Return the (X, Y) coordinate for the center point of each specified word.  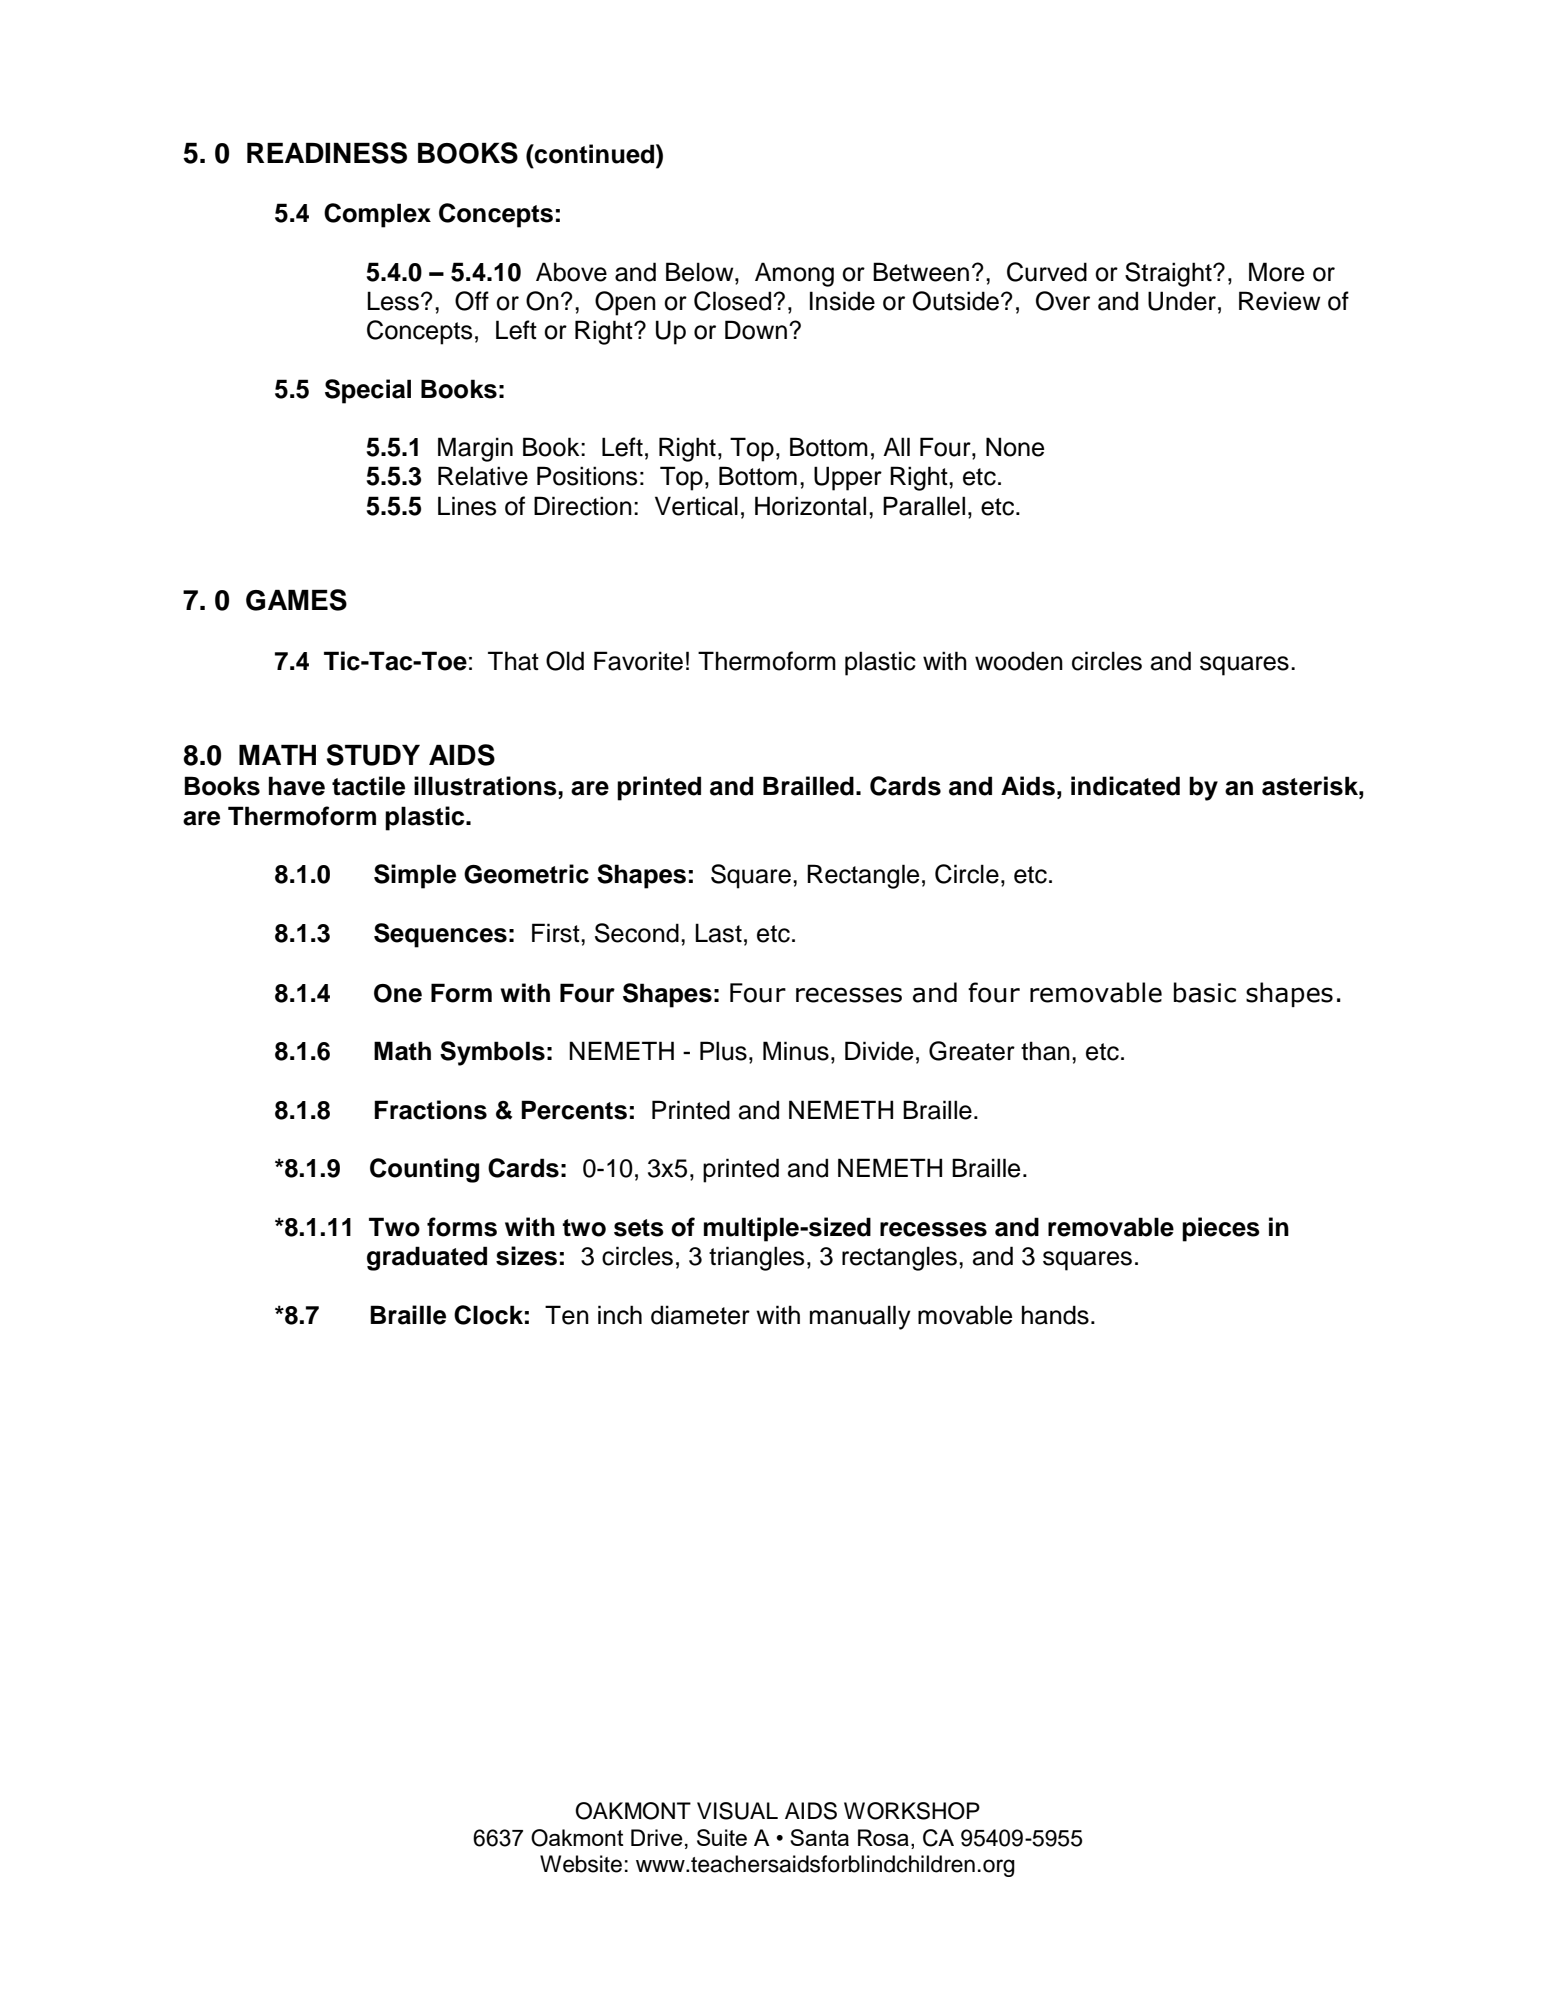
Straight (1169, 274)
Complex (377, 215)
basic (1205, 992)
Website (581, 1864)
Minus (796, 1051)
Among (794, 274)
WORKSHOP (912, 1811)
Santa (819, 1837)
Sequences (440, 935)
